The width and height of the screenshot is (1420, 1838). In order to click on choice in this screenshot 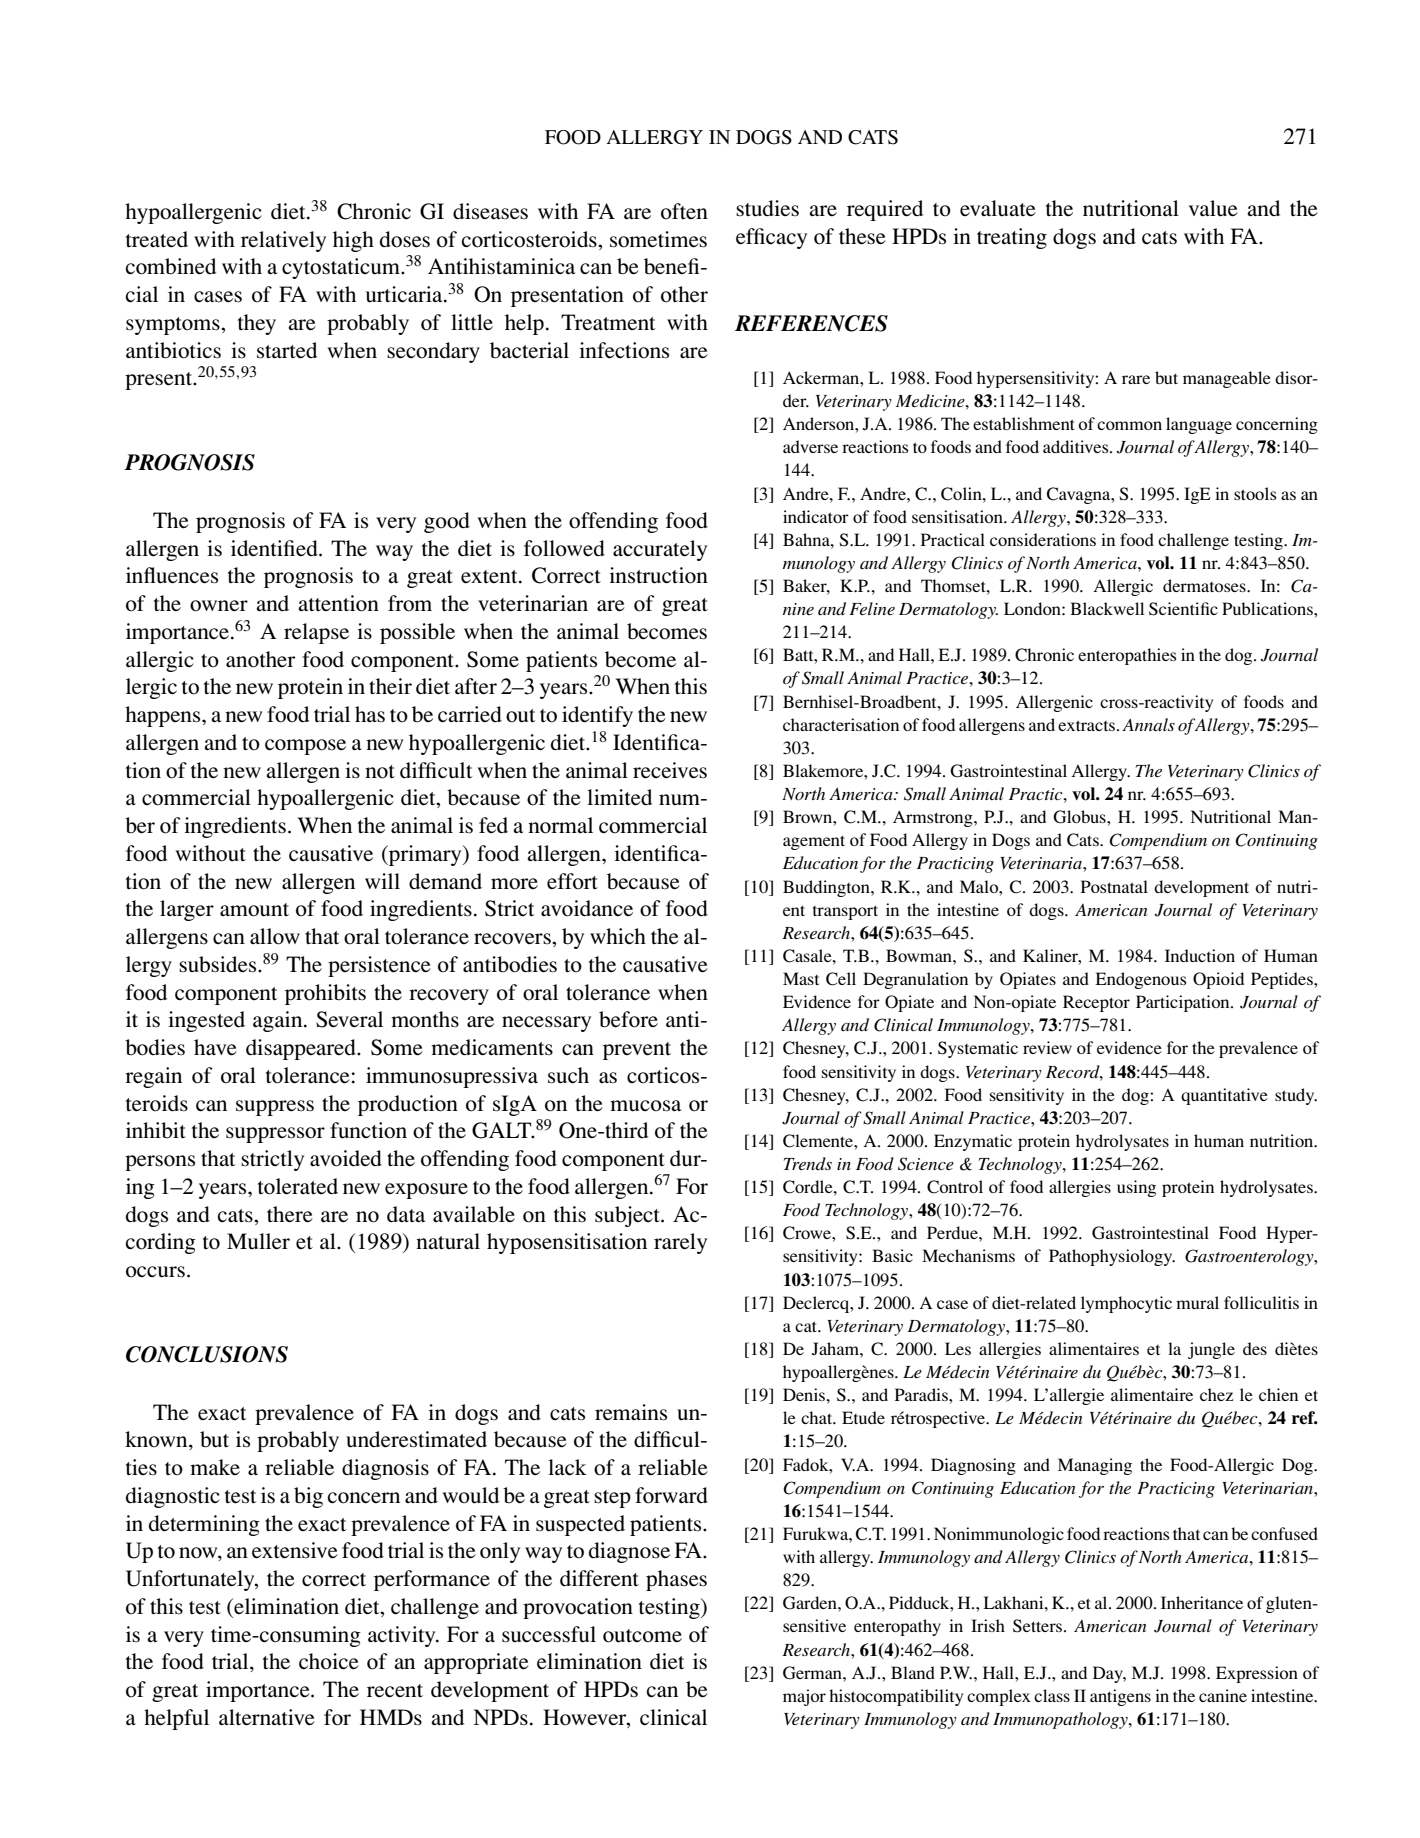, I will do `click(329, 1661)`.
